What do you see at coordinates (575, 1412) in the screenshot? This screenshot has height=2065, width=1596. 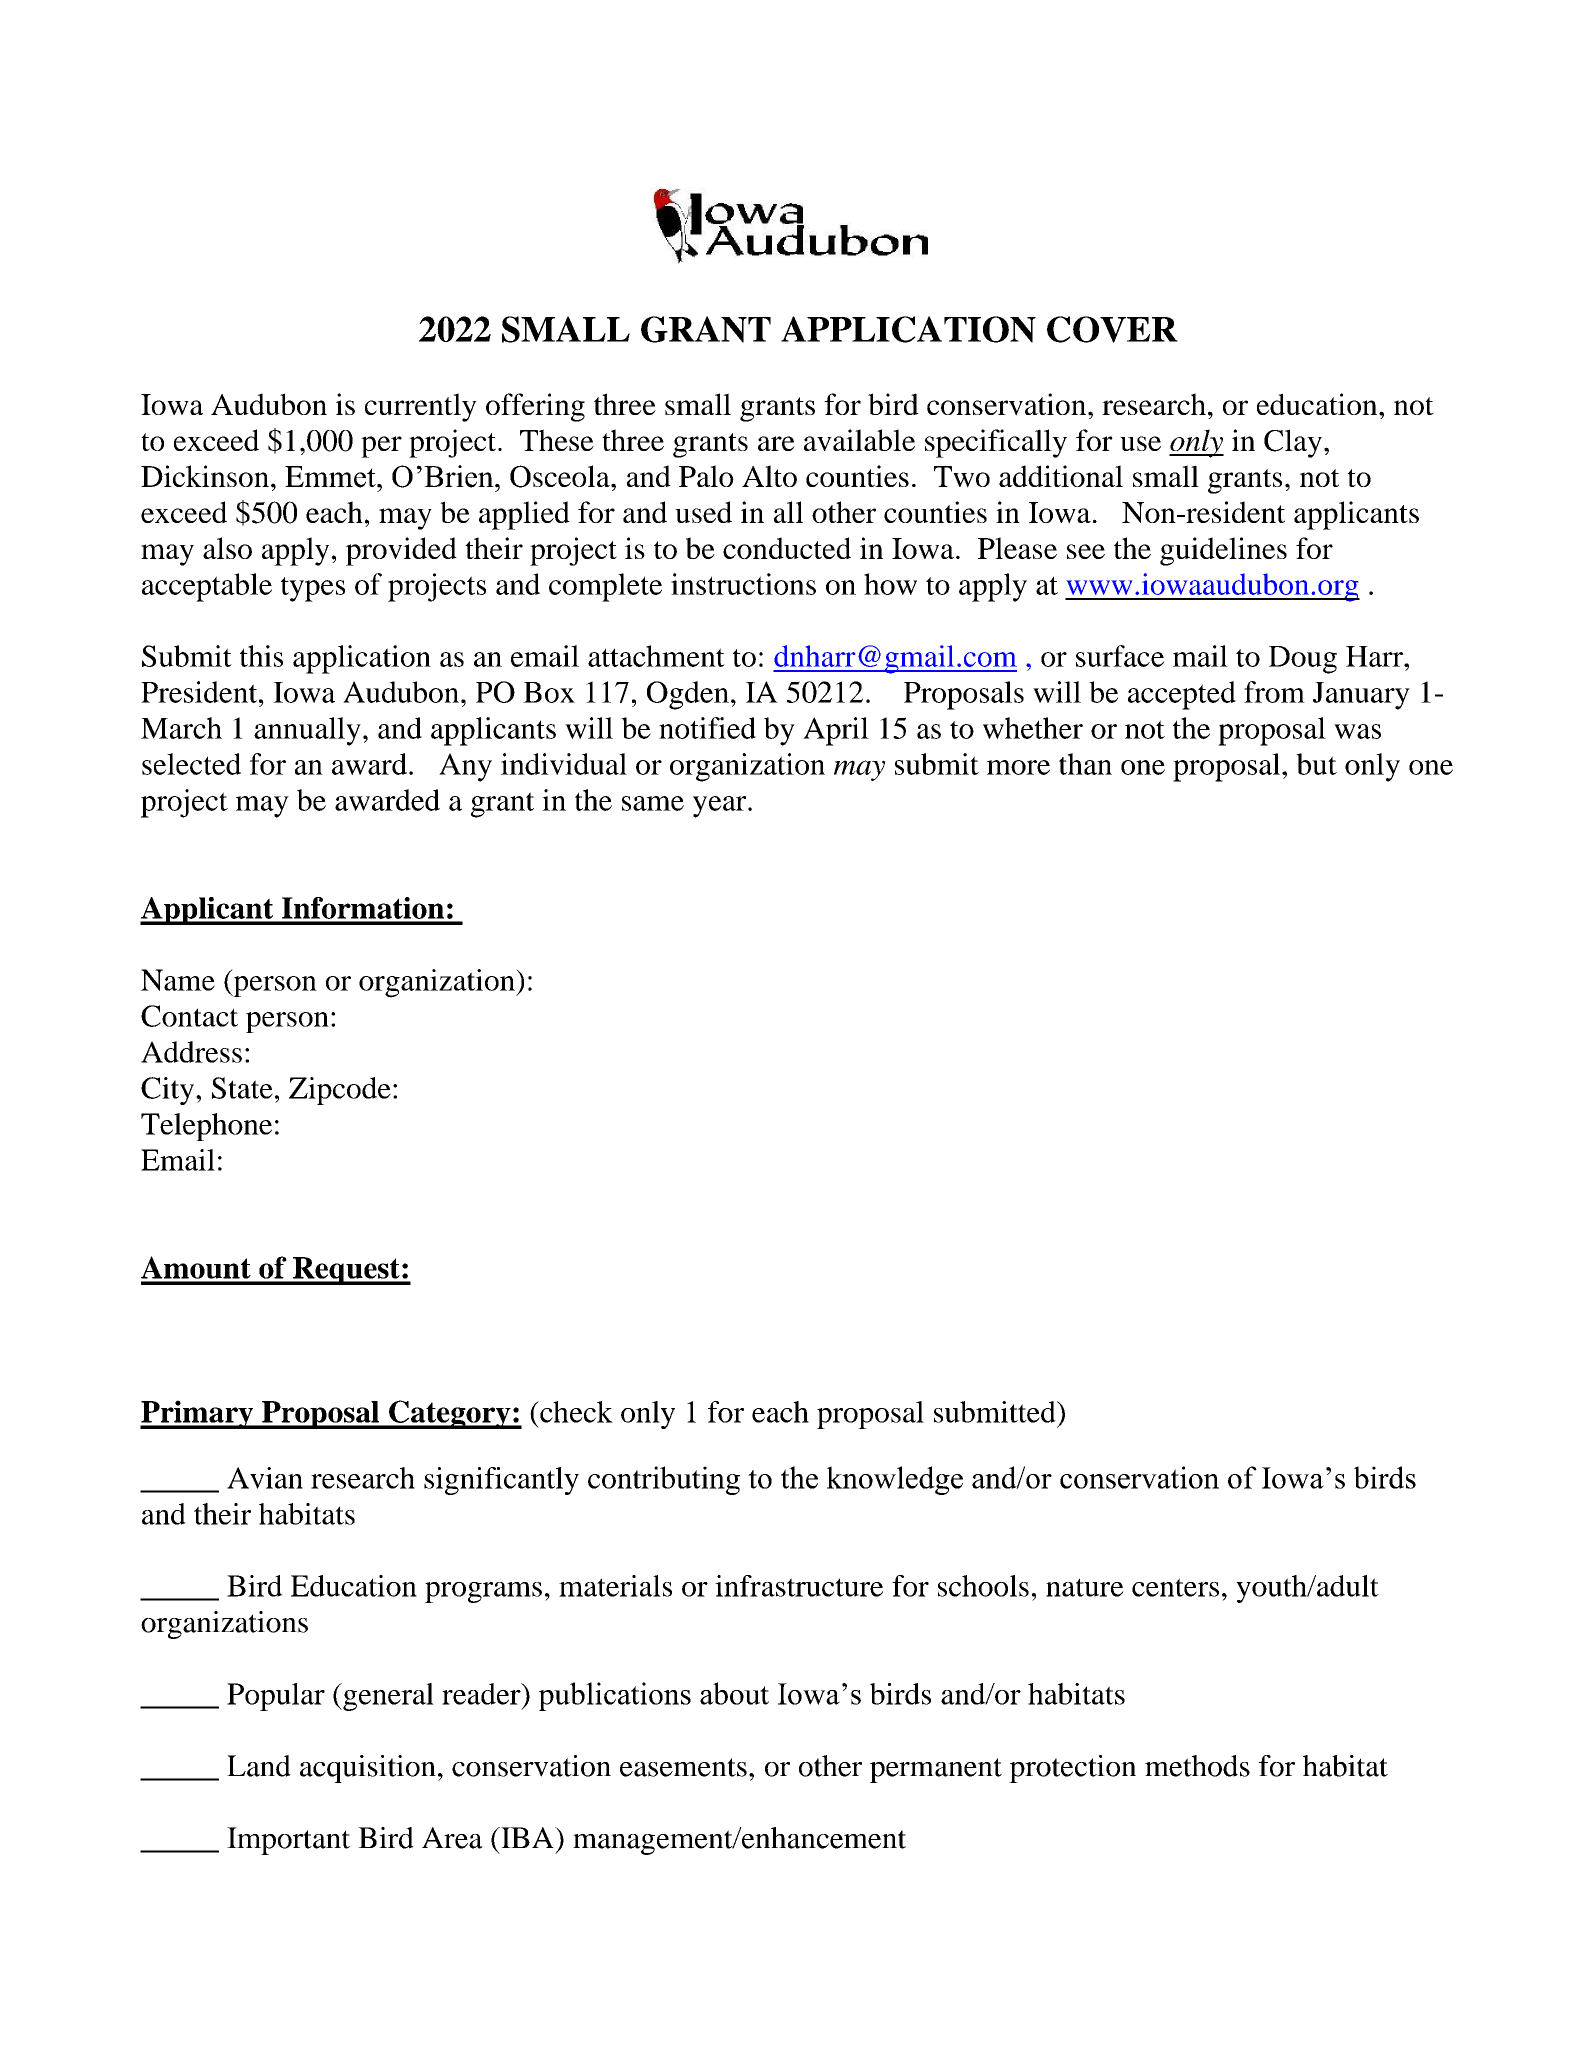 I see `check` at bounding box center [575, 1412].
